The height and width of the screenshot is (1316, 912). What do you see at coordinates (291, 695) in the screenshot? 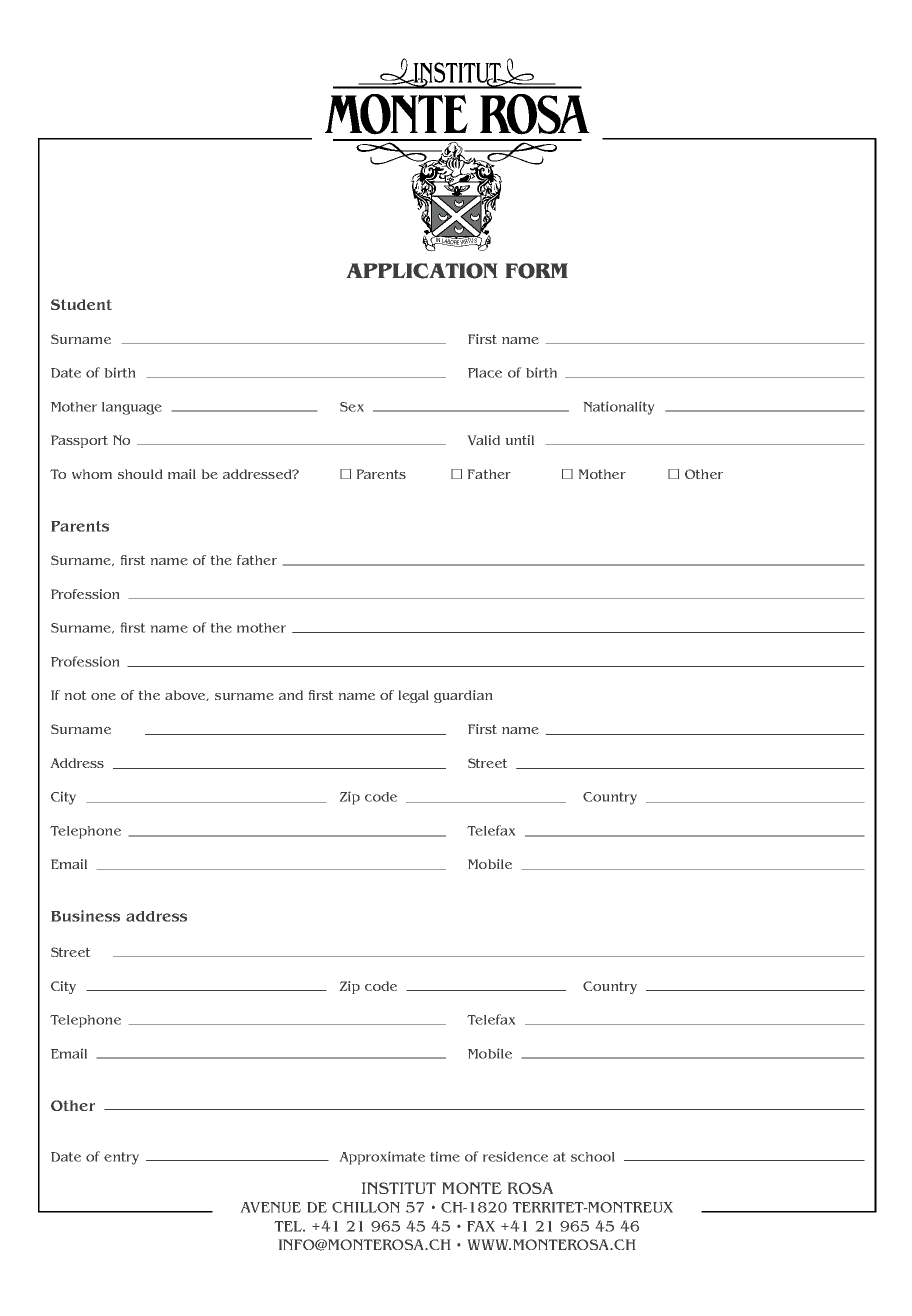
I see `and` at bounding box center [291, 695].
